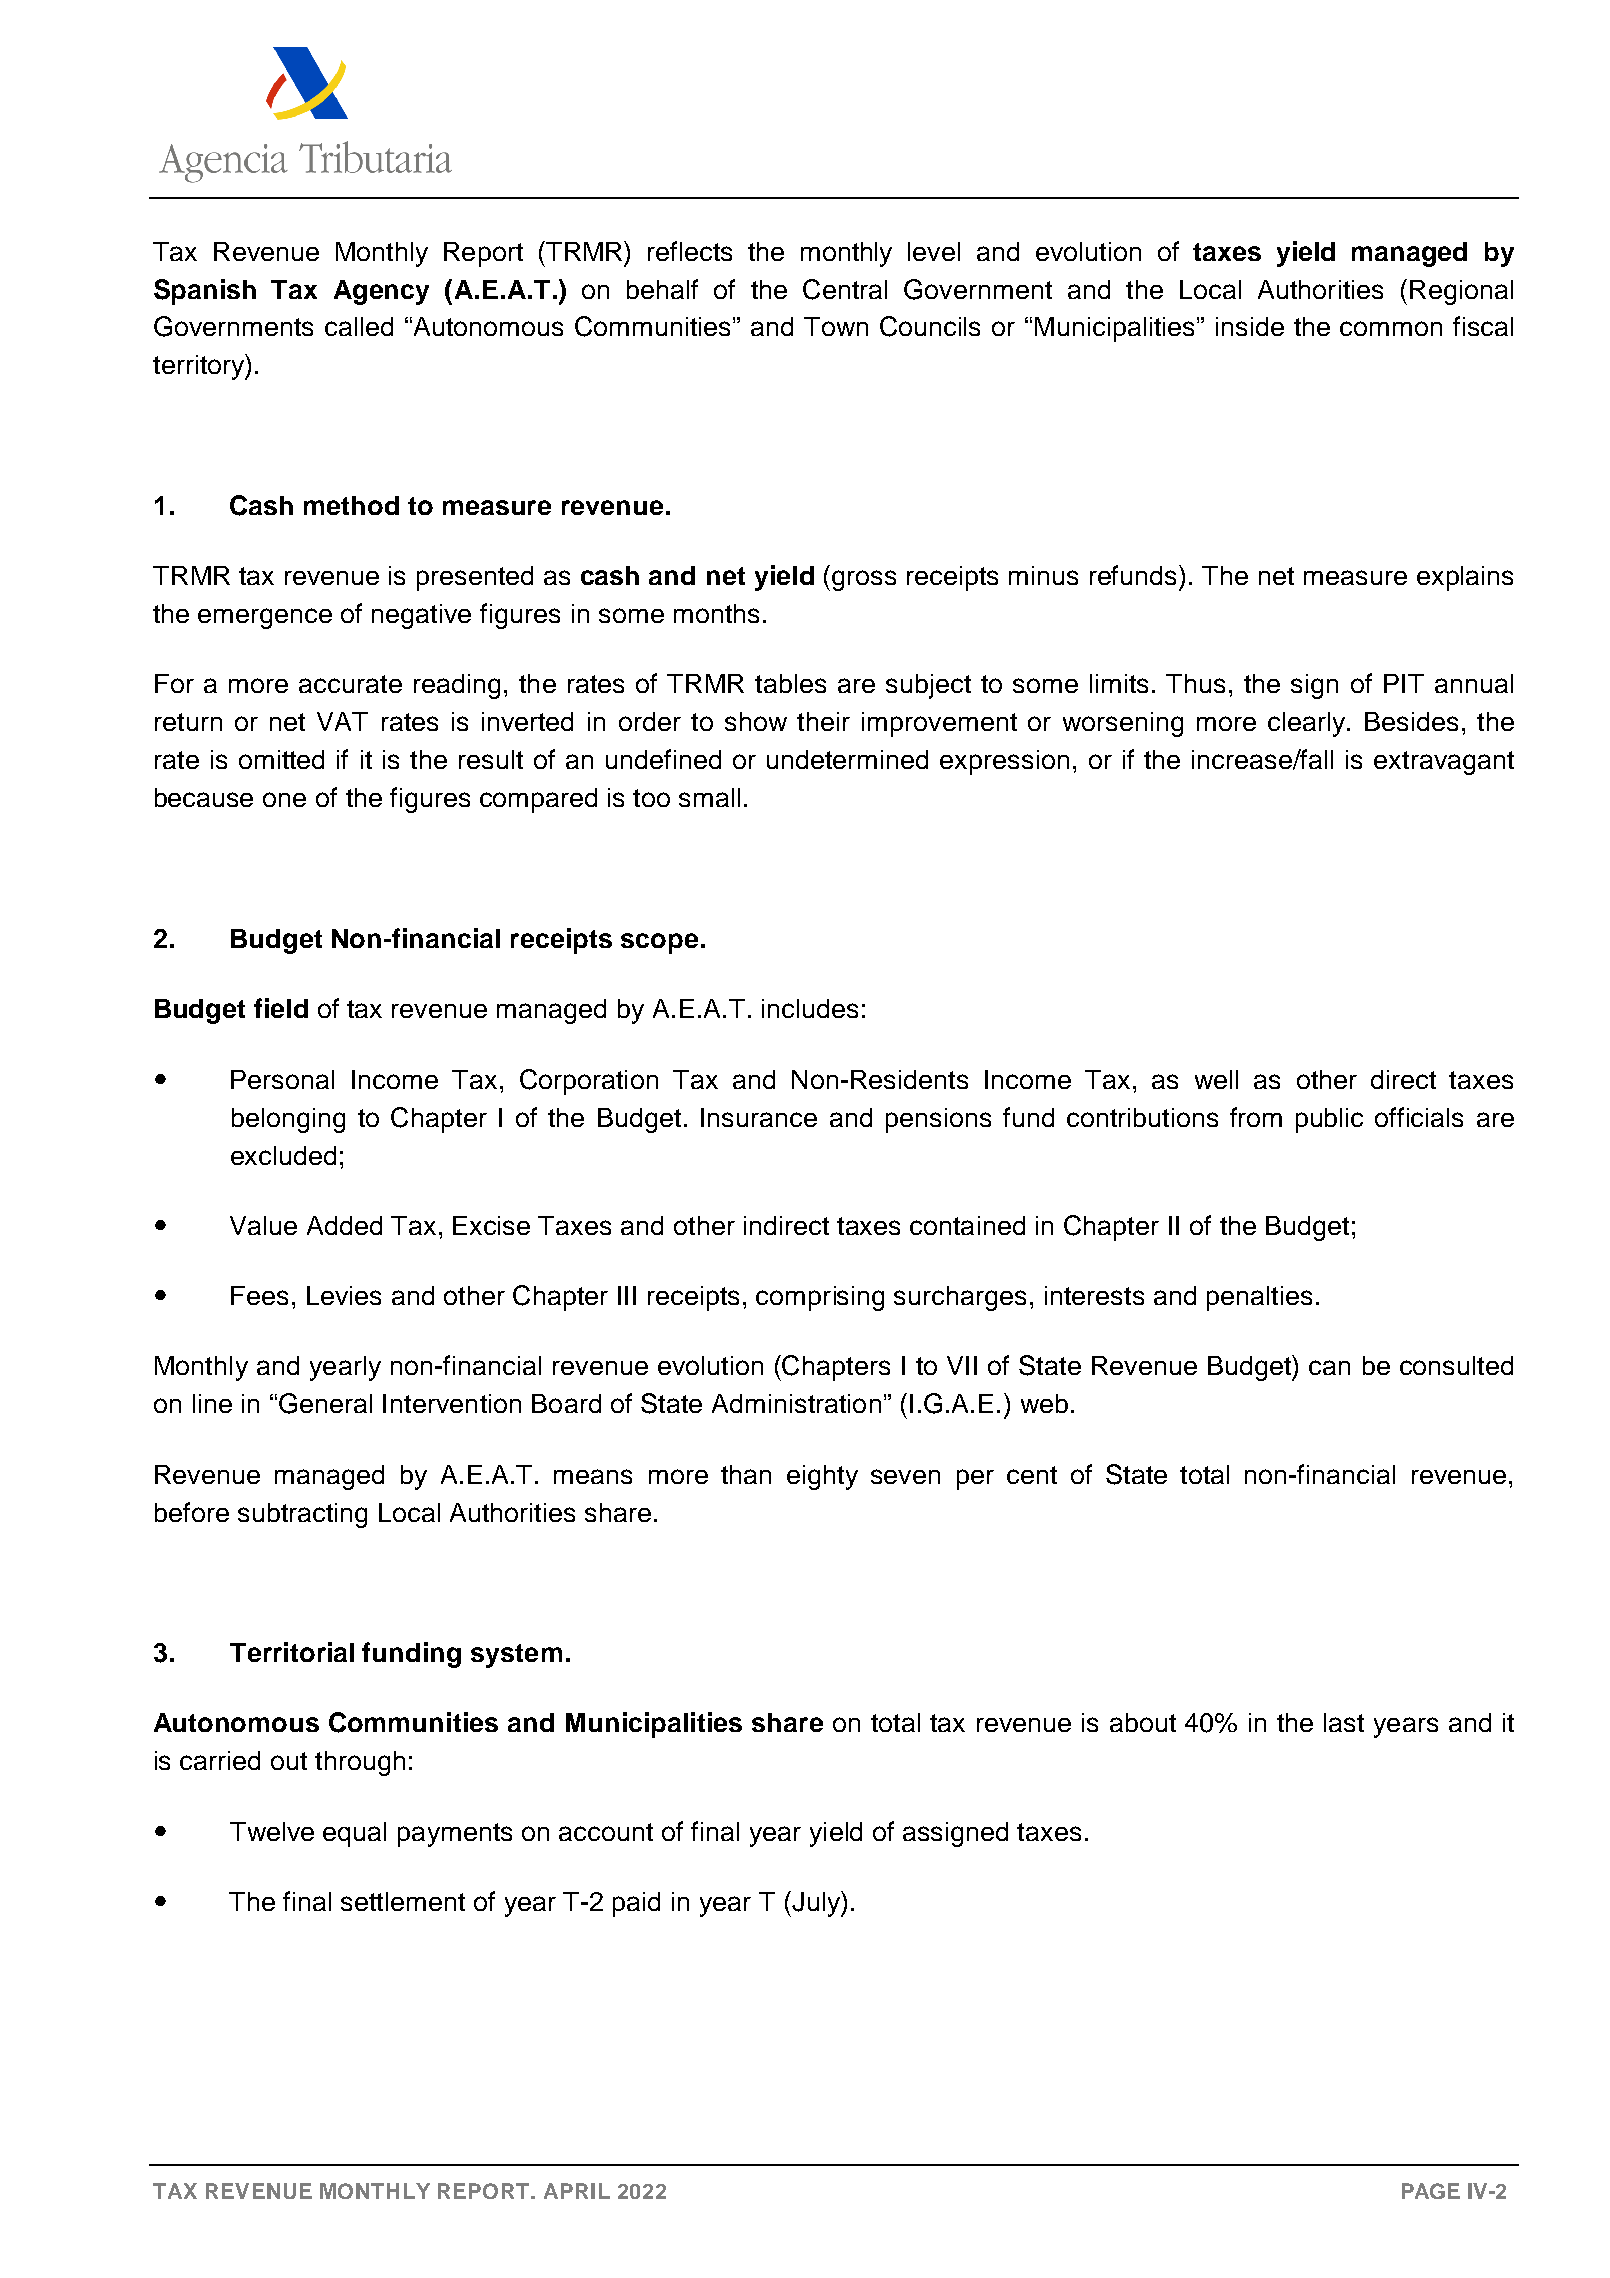  What do you see at coordinates (359, 326) in the screenshot?
I see `called` at bounding box center [359, 326].
